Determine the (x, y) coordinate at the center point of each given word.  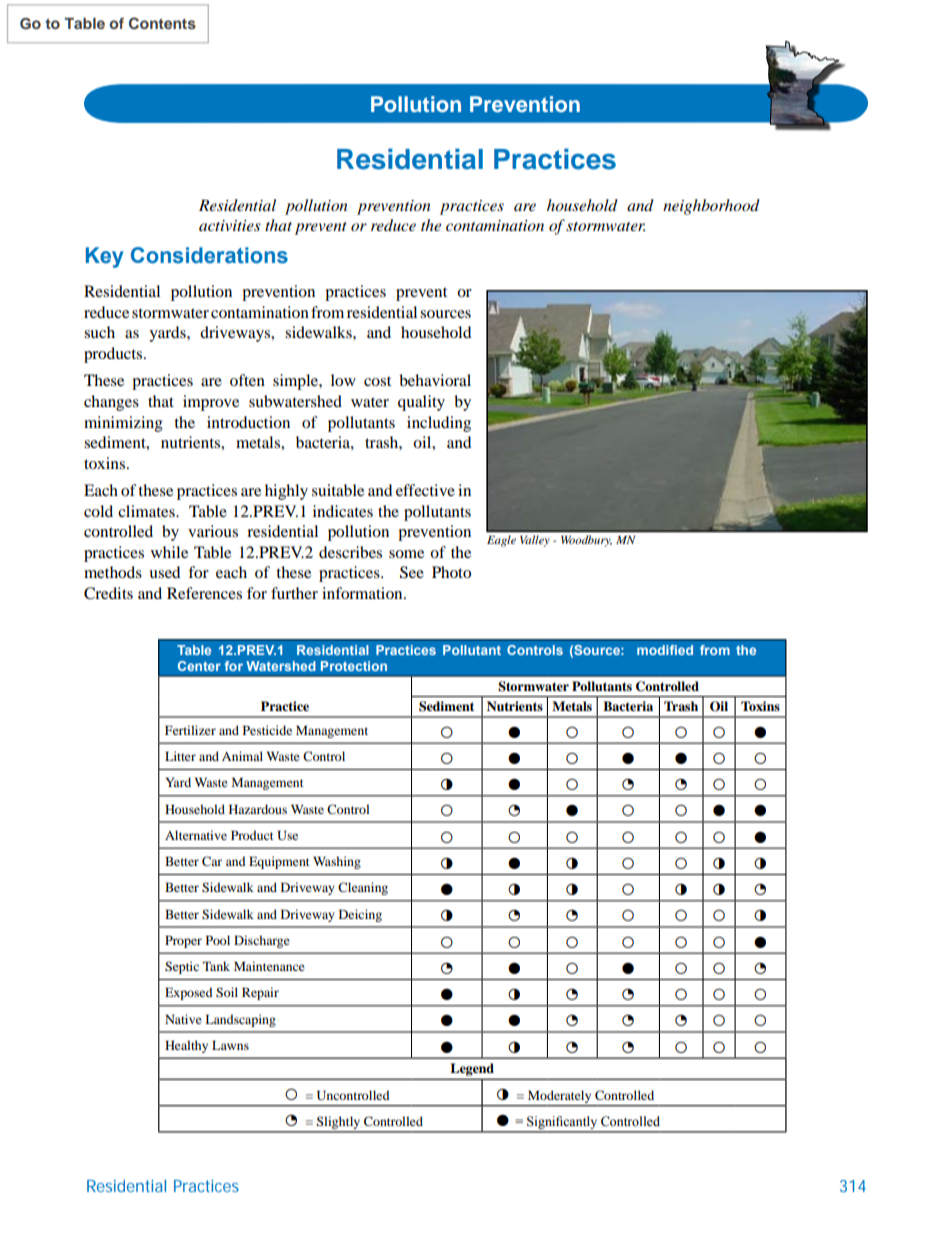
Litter (180, 756)
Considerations (209, 255)
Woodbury (586, 541)
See (412, 572)
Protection (354, 666)
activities (230, 225)
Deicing (360, 915)
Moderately (560, 1098)
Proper (183, 941)
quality (421, 403)
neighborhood (711, 207)
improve (211, 403)
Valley (534, 541)
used (164, 572)
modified (665, 650)
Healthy (186, 1046)
